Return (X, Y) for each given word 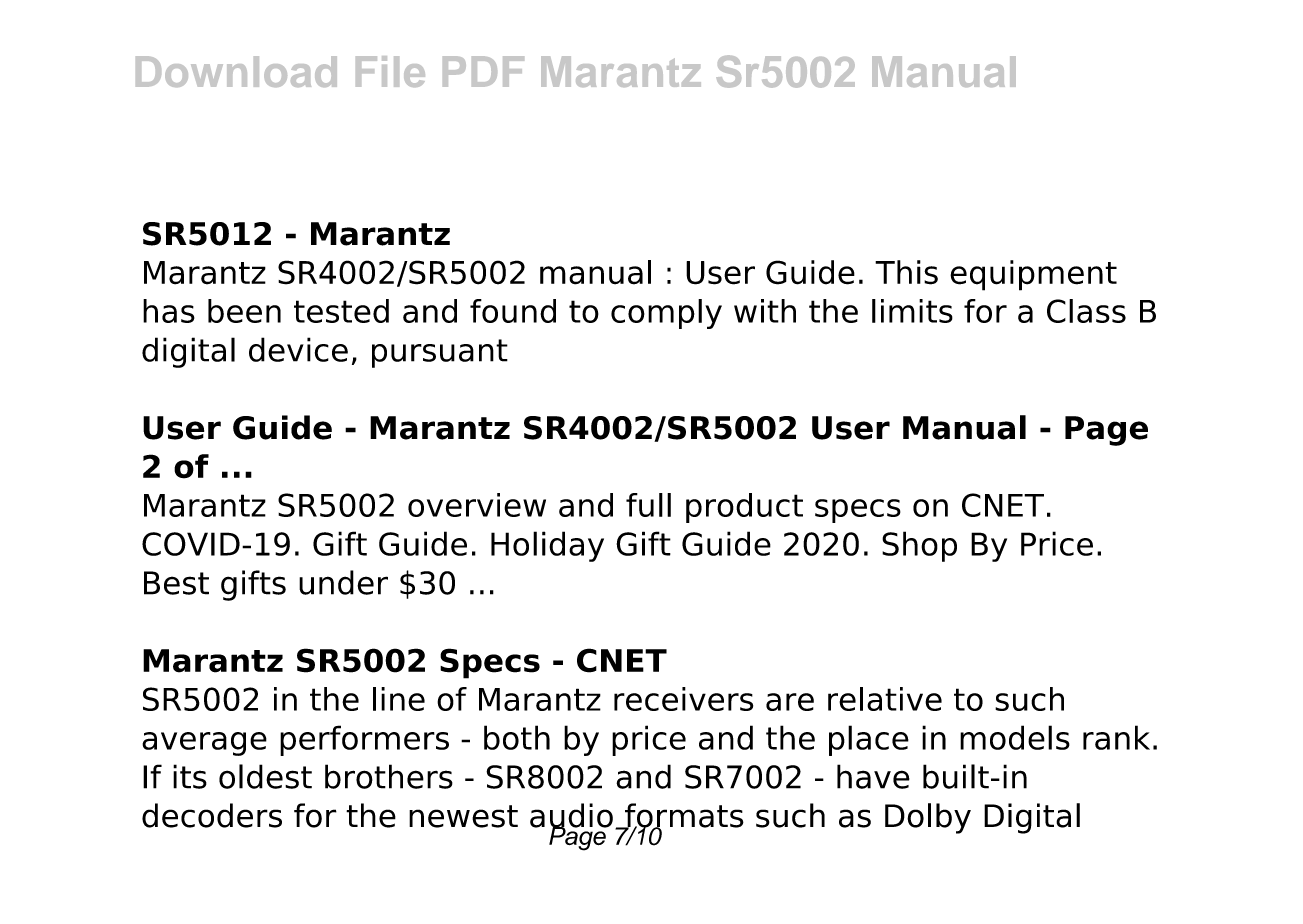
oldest (265, 776)
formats (683, 816)
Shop (919, 546)
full (648, 505)
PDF (483, 71)
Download (236, 71)
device (298, 349)
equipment (1033, 275)
